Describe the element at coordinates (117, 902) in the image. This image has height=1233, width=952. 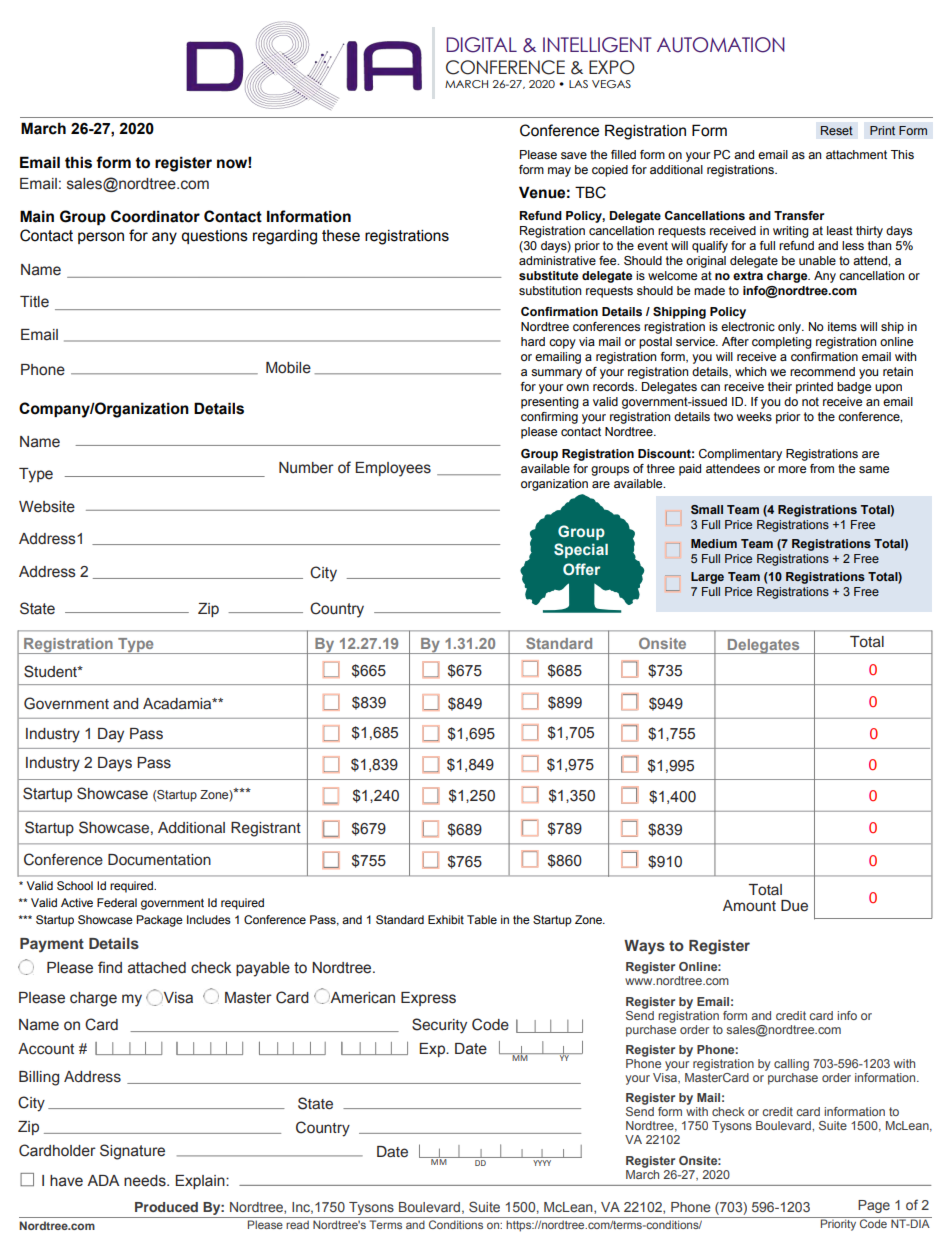
I see `Federal` at that location.
